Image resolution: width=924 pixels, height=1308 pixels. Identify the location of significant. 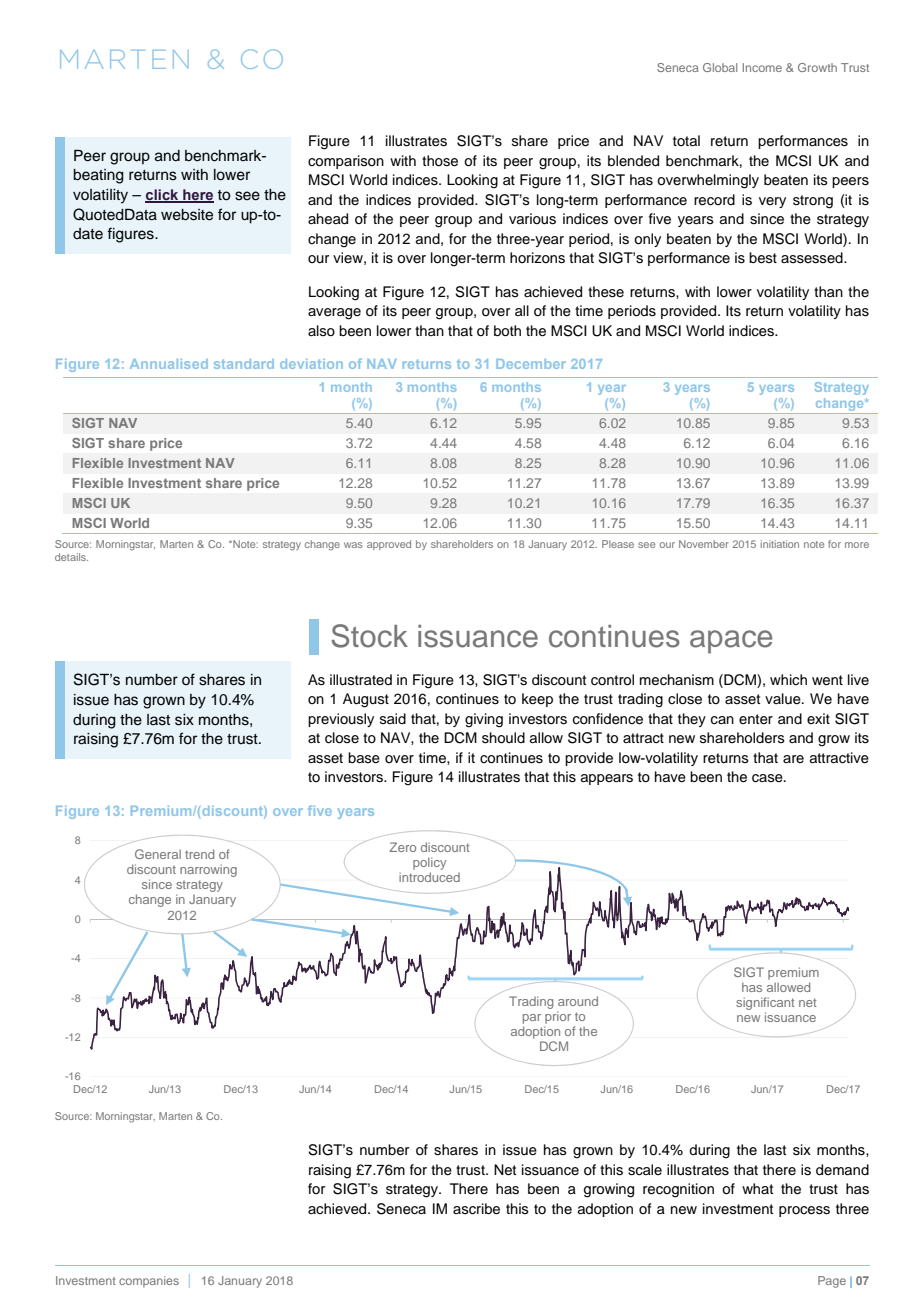
(765, 1005).
